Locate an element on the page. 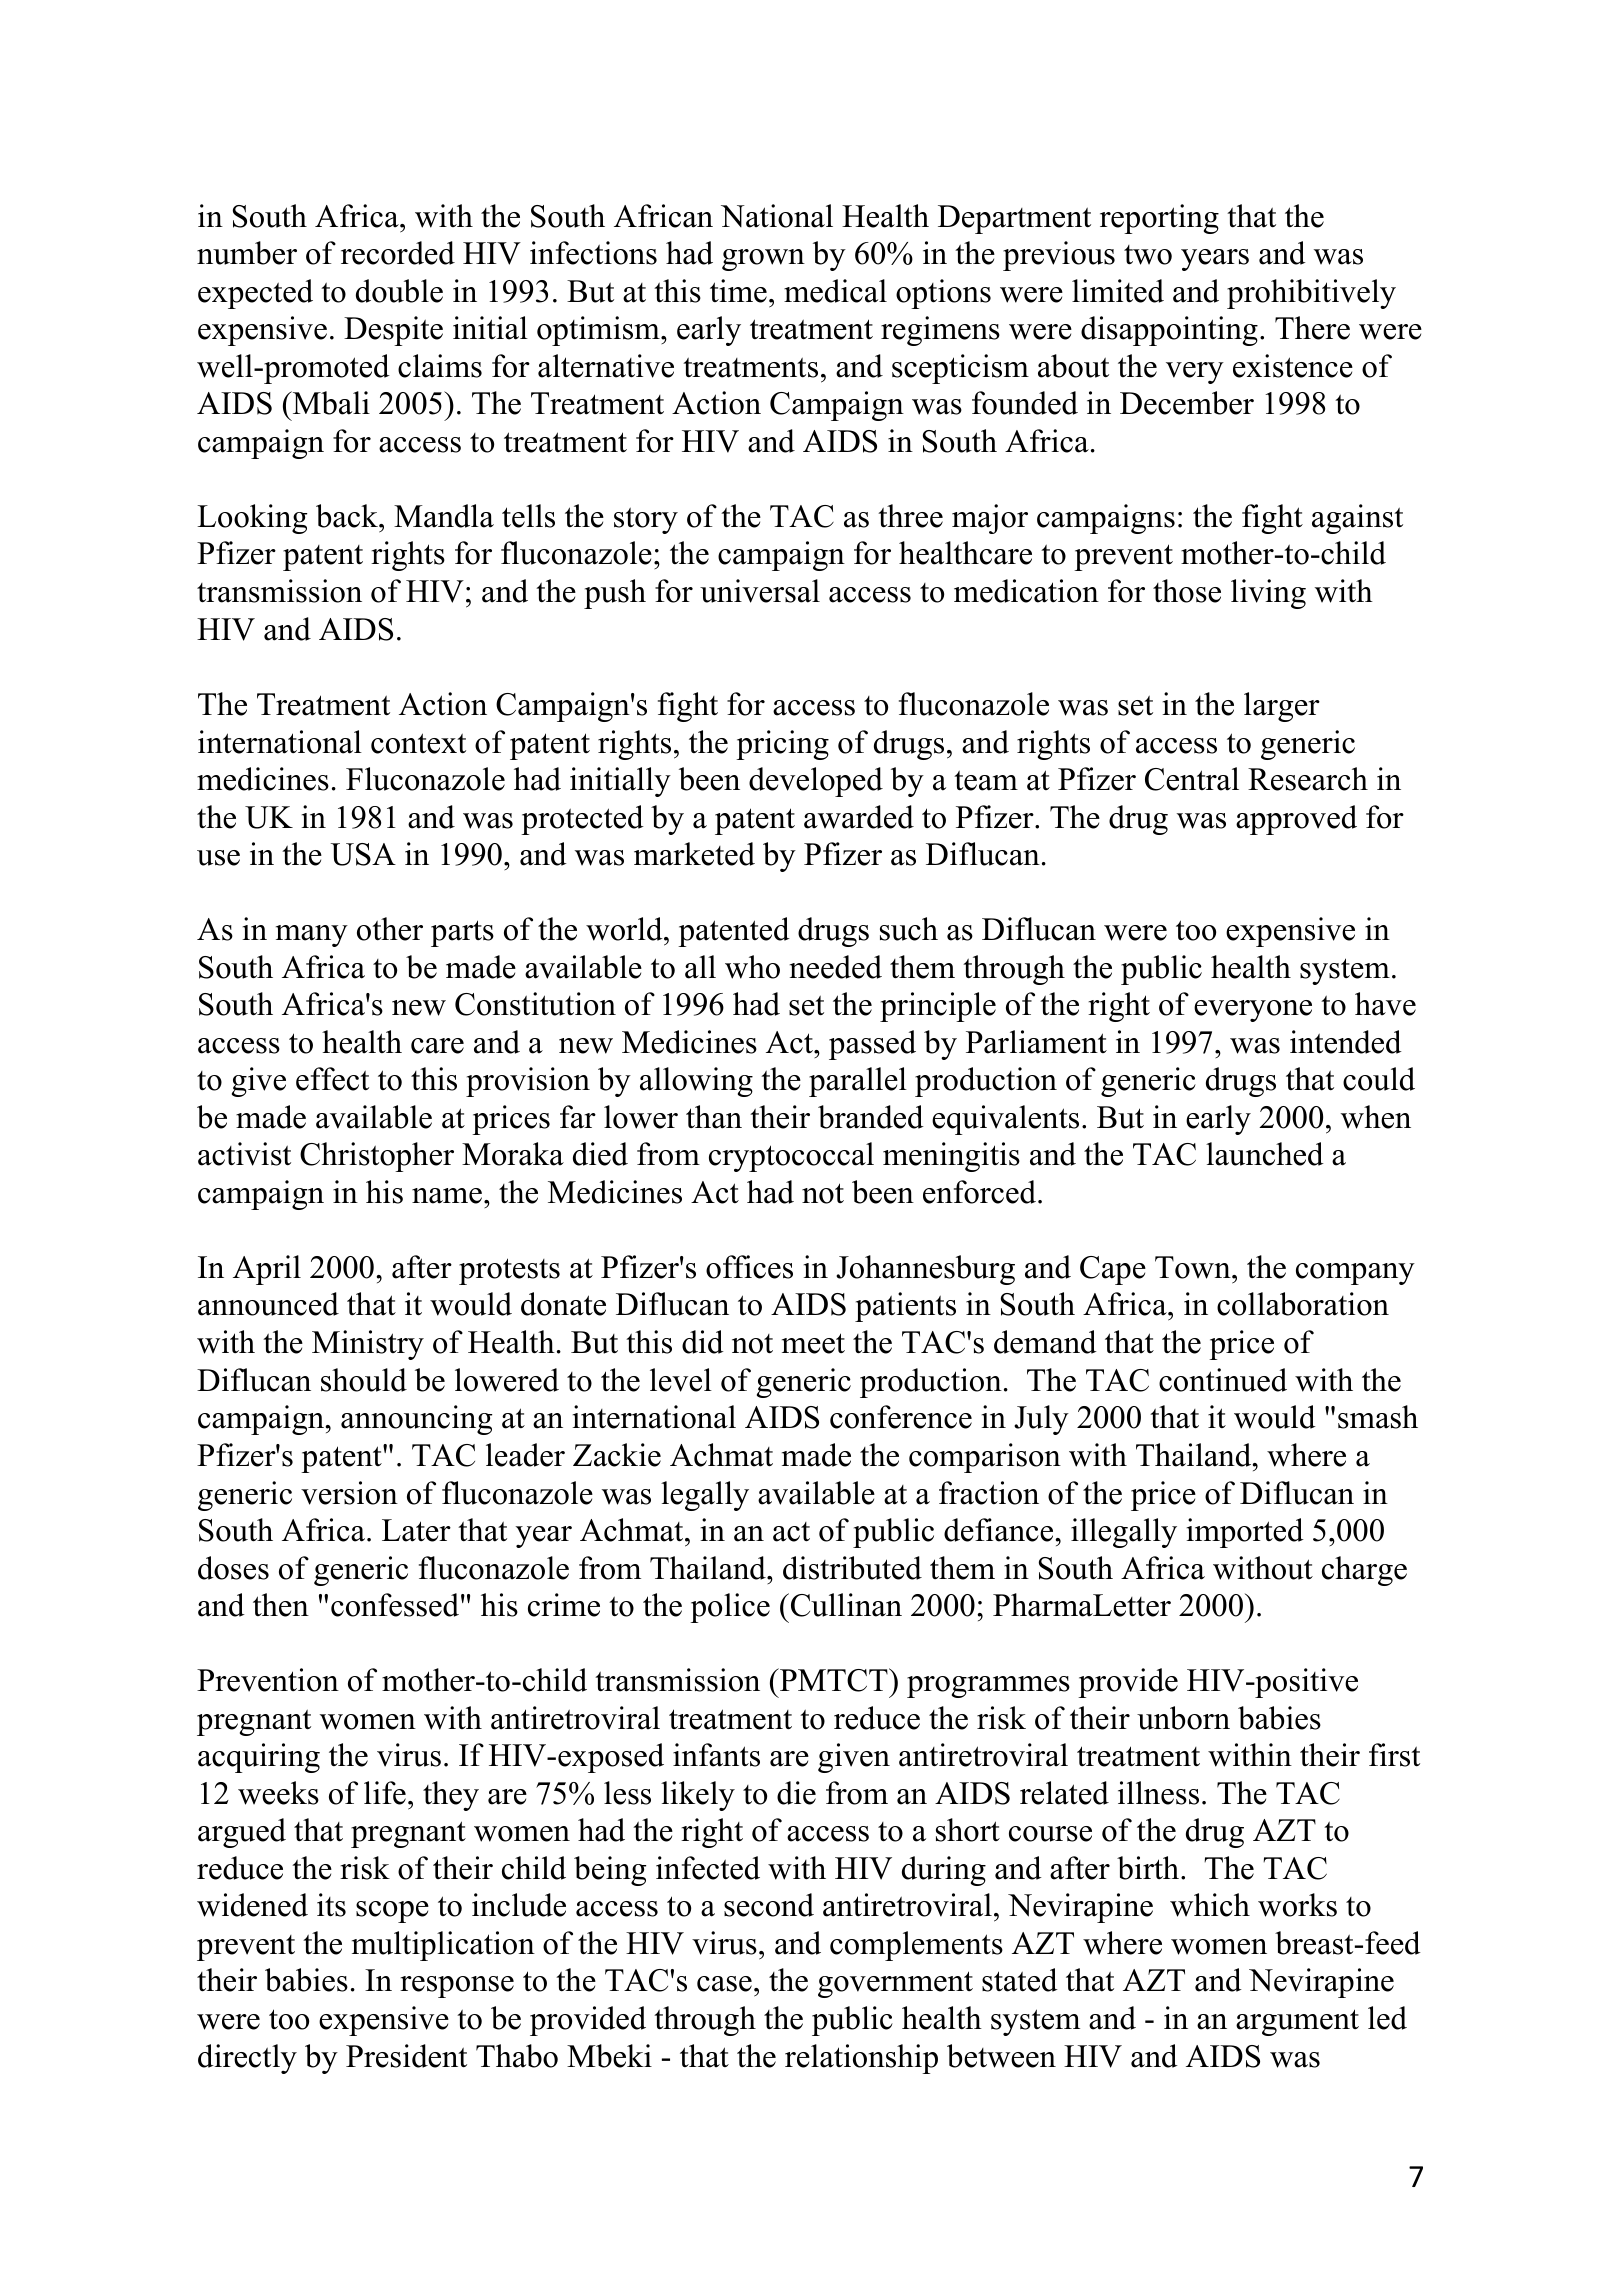 The height and width of the image is (2291, 1620). argument is located at coordinates (1297, 2022).
